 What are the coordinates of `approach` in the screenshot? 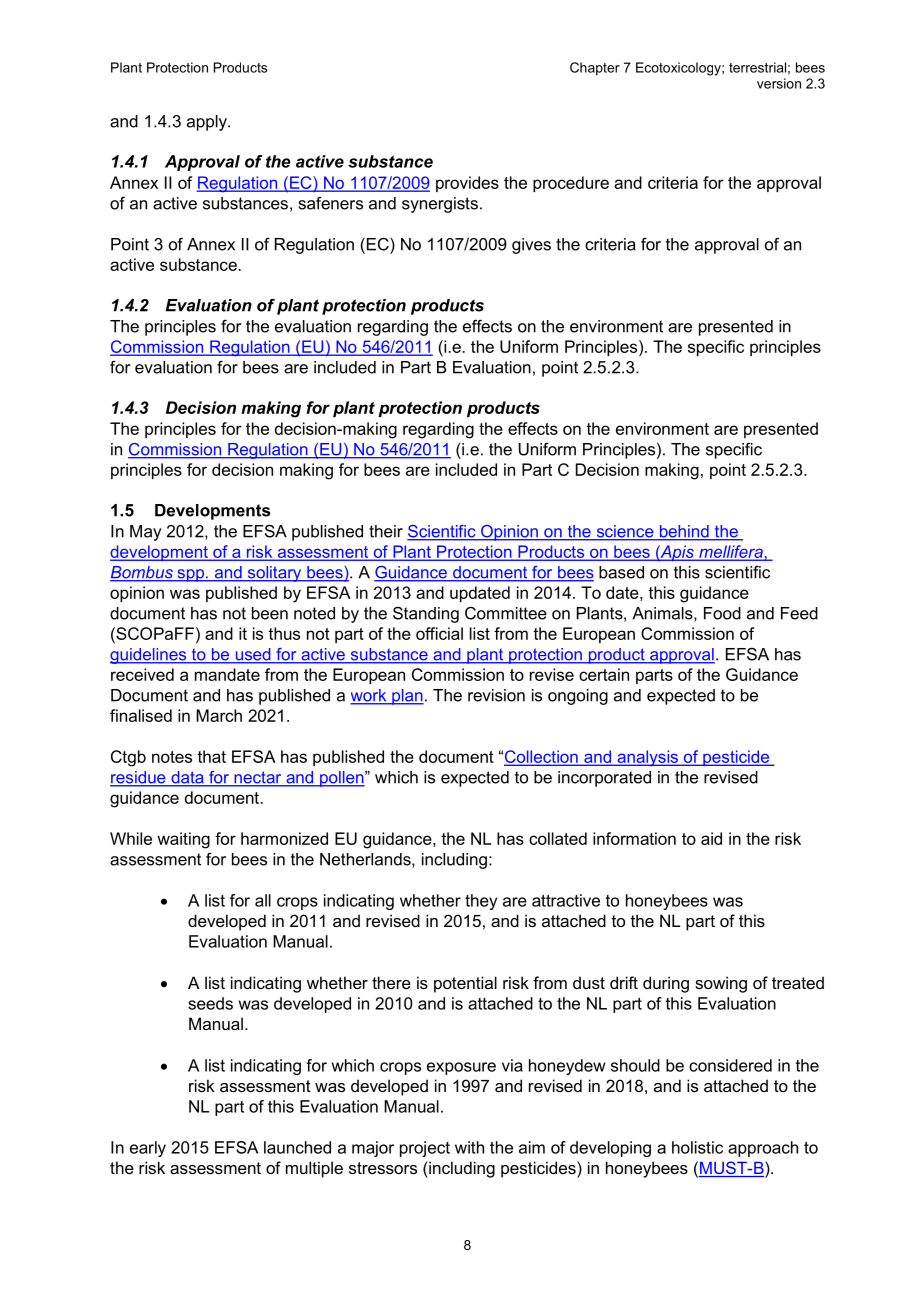 It's located at (763, 1149).
